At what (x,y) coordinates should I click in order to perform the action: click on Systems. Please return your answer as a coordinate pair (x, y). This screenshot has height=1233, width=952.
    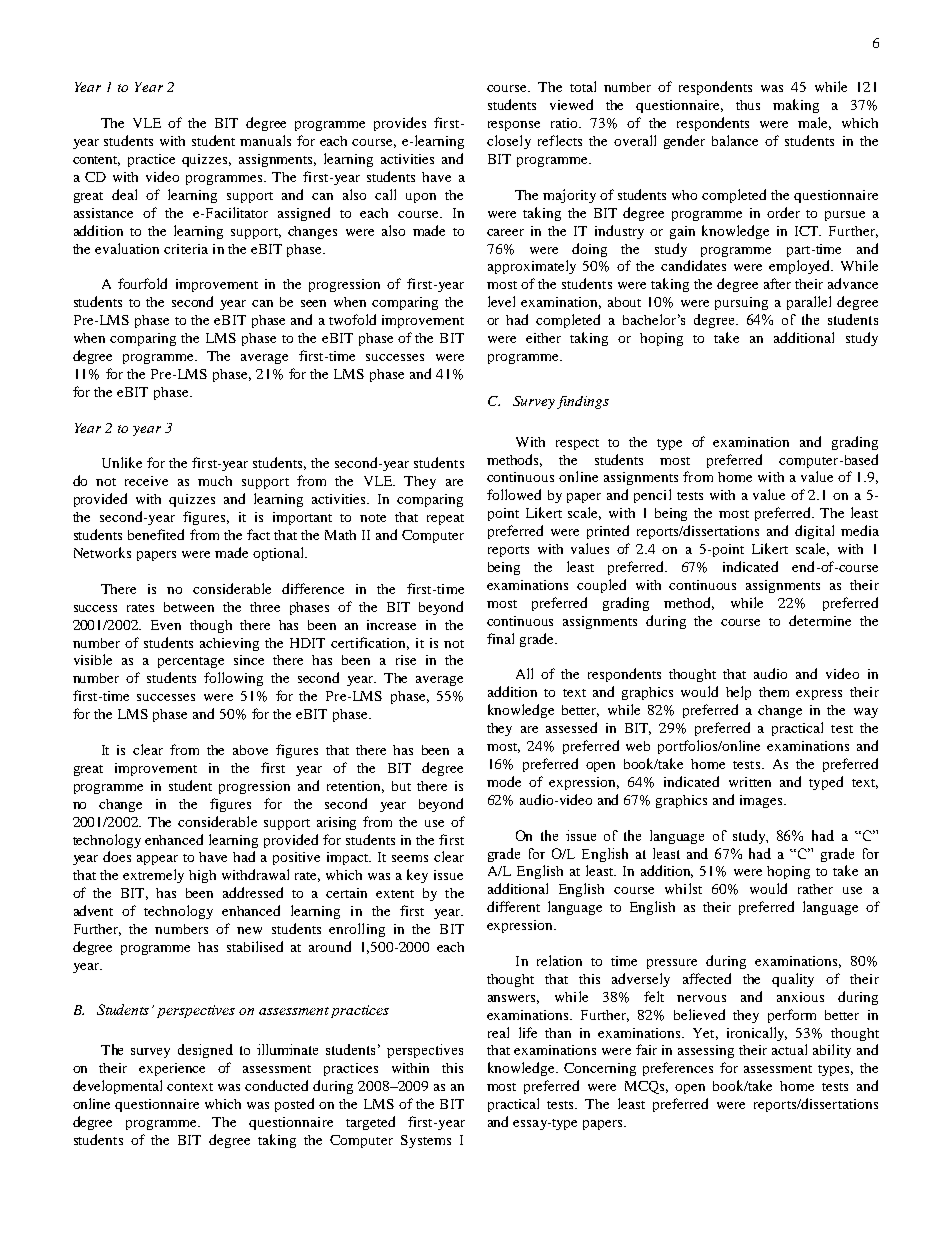
    Looking at the image, I should click on (426, 1141).
